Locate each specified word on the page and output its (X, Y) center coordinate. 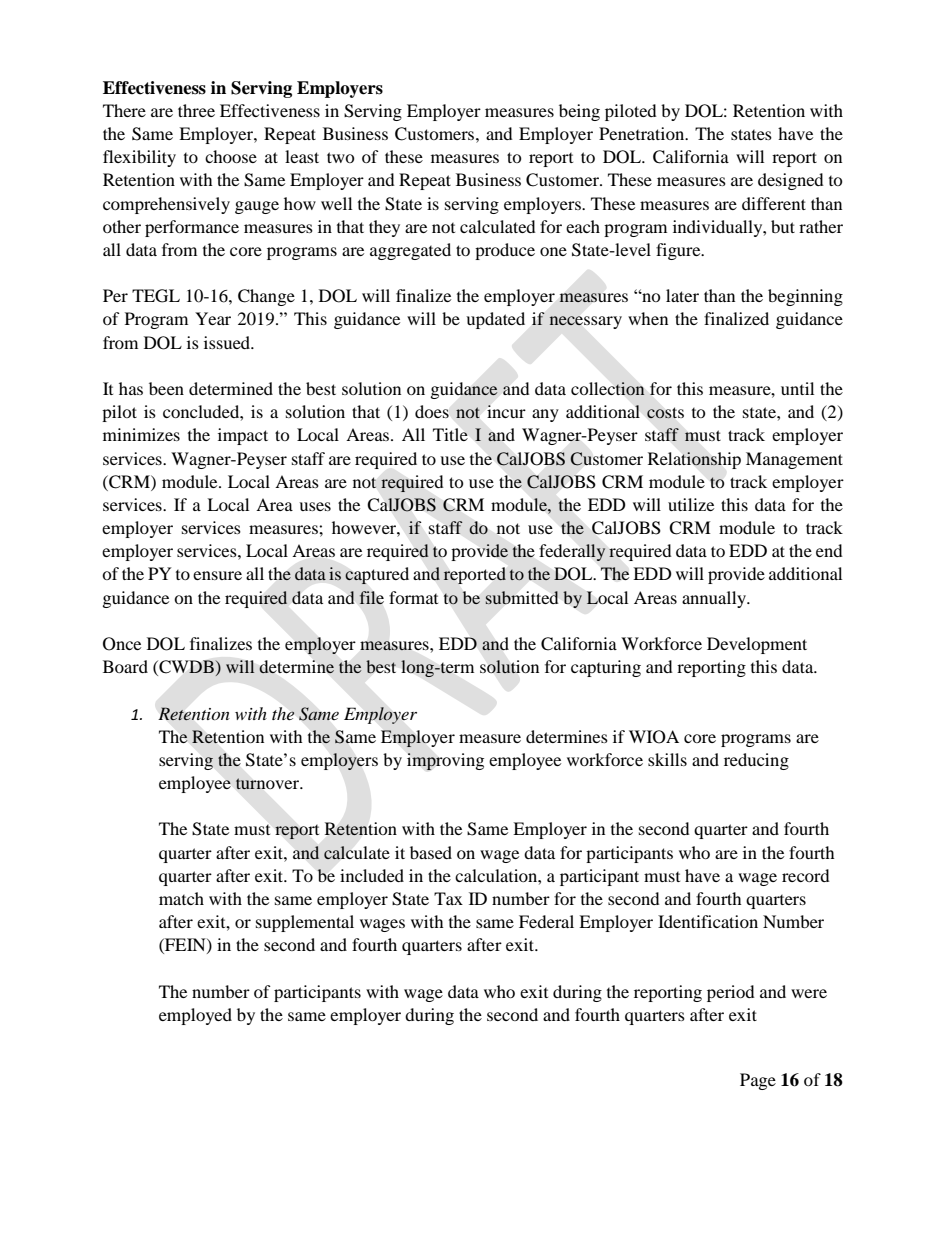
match (181, 898)
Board (125, 666)
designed (791, 181)
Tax (448, 898)
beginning (805, 297)
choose (231, 156)
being (579, 112)
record (806, 875)
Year (213, 318)
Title (450, 434)
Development (757, 645)
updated (495, 320)
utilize (691, 504)
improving (445, 761)
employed (195, 1016)
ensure (217, 575)
